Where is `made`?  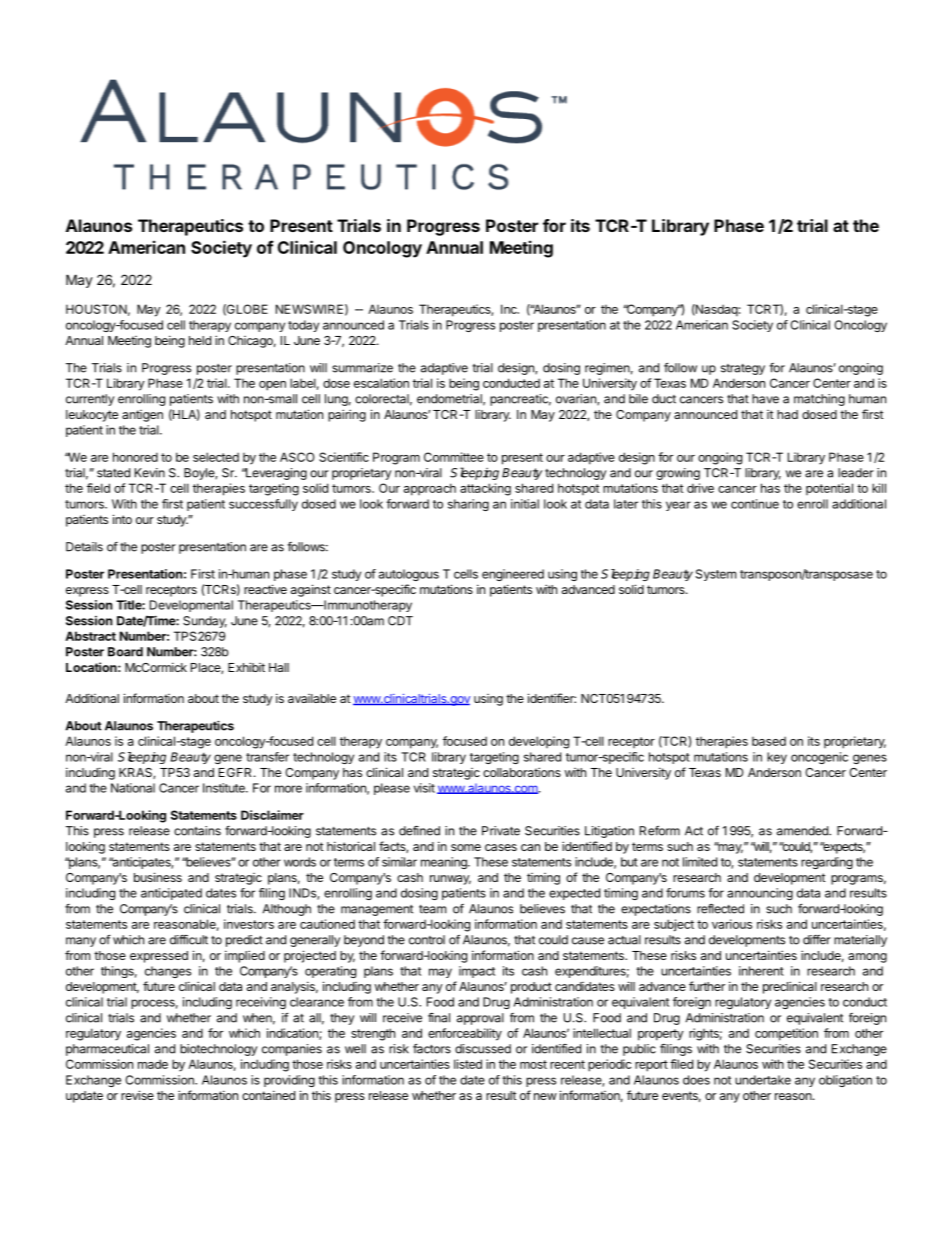
made is located at coordinates (153, 1064).
